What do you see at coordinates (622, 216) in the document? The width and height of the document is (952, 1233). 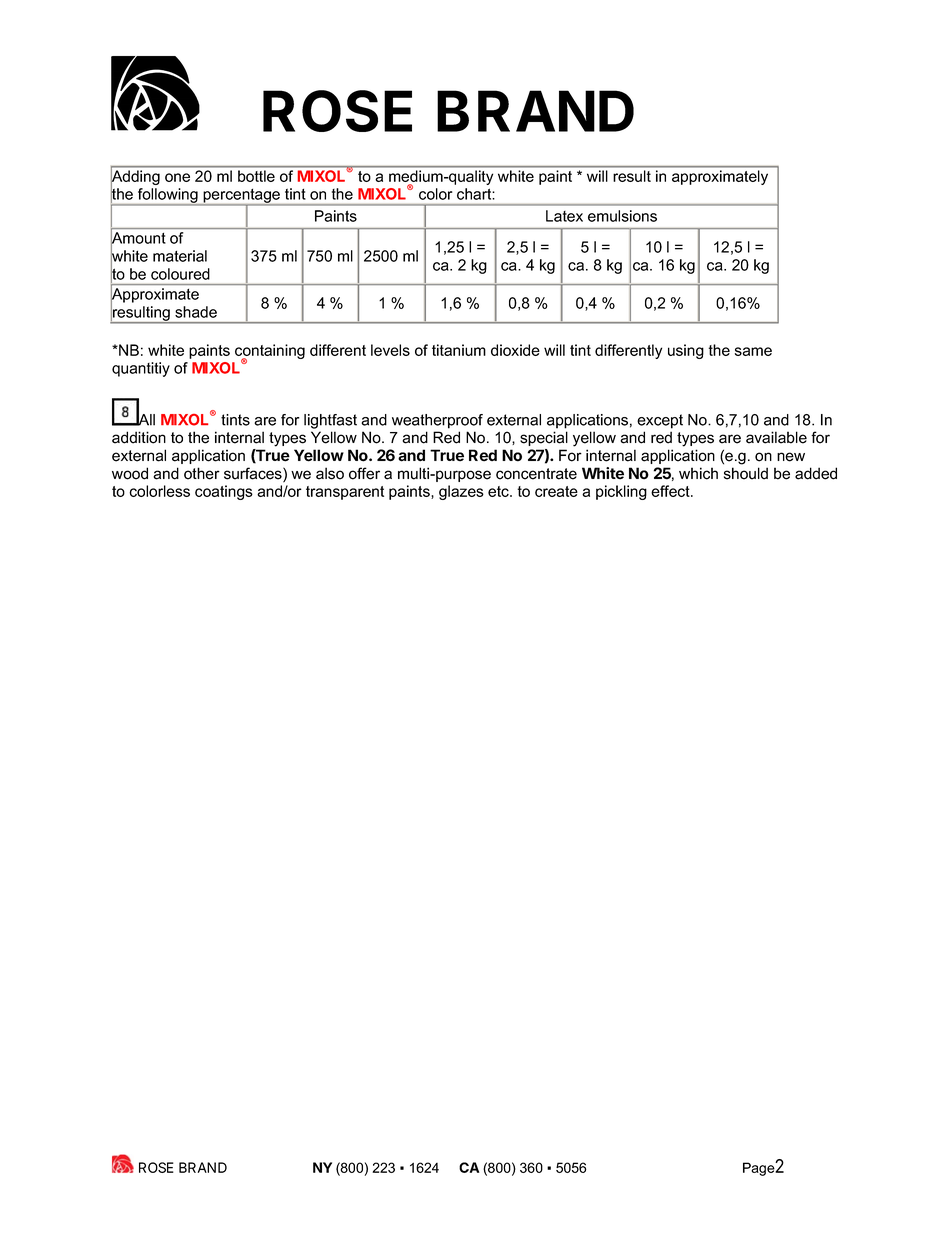 I see `emulsions` at bounding box center [622, 216].
